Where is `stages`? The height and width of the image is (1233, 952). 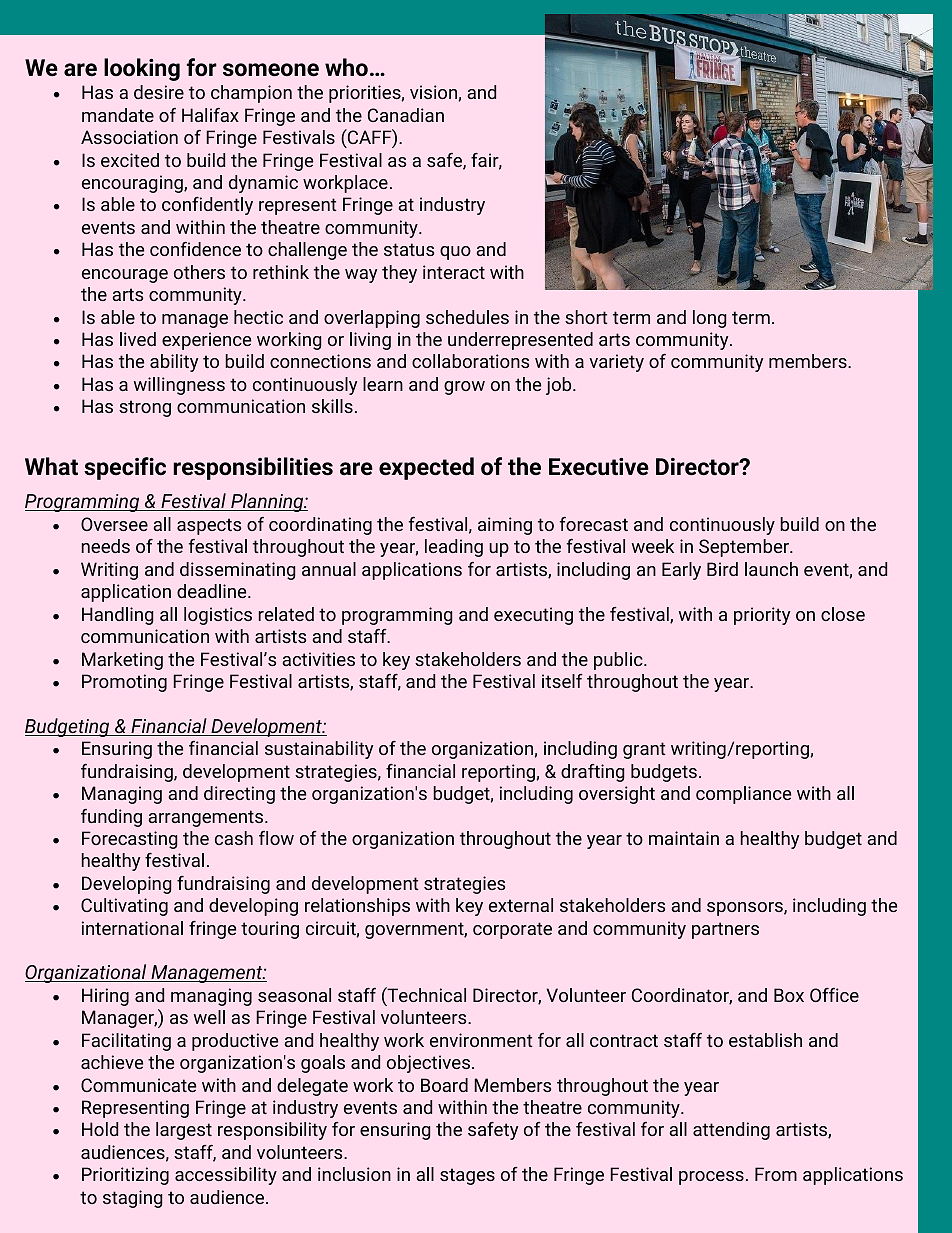 stages is located at coordinates (467, 1176).
